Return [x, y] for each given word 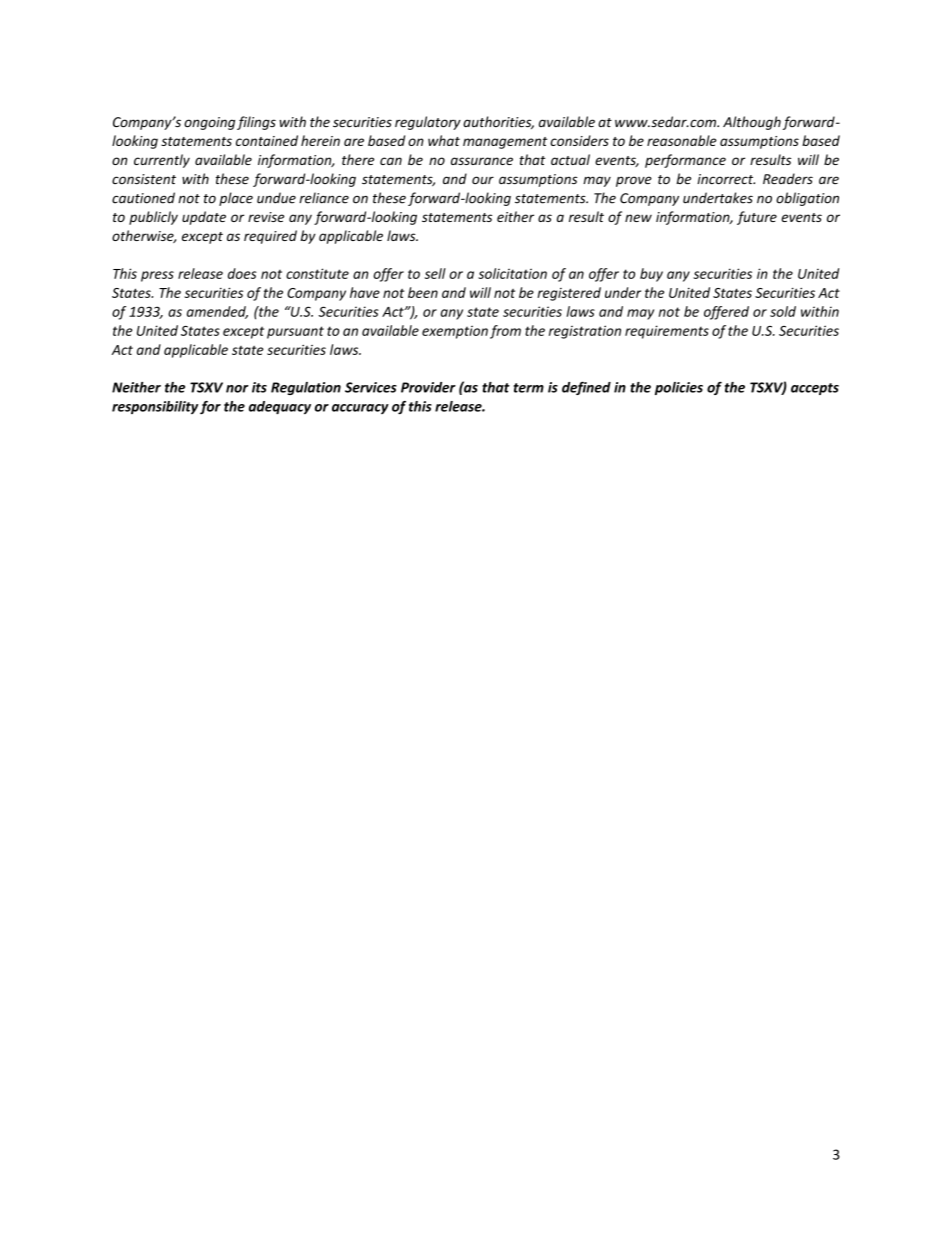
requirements [667, 332]
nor [237, 389]
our [483, 180]
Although [752, 123]
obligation [807, 199]
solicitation [512, 273]
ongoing [209, 123]
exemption [455, 332]
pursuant [295, 332]
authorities [498, 122]
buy [651, 275]
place [236, 199]
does [242, 273]
